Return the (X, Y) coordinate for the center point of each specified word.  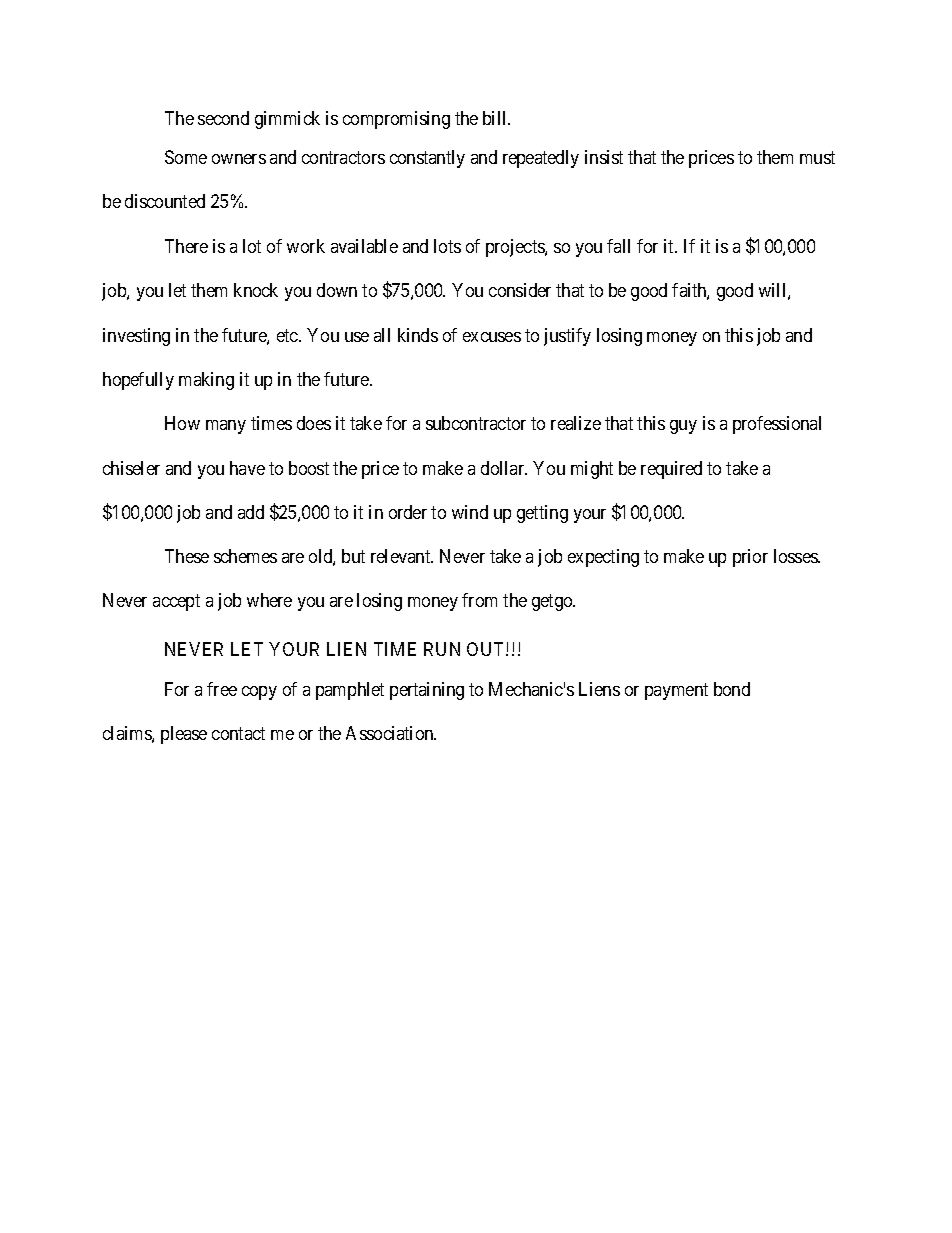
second (223, 118)
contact (238, 733)
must (817, 158)
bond (732, 689)
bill (496, 118)
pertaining (427, 691)
